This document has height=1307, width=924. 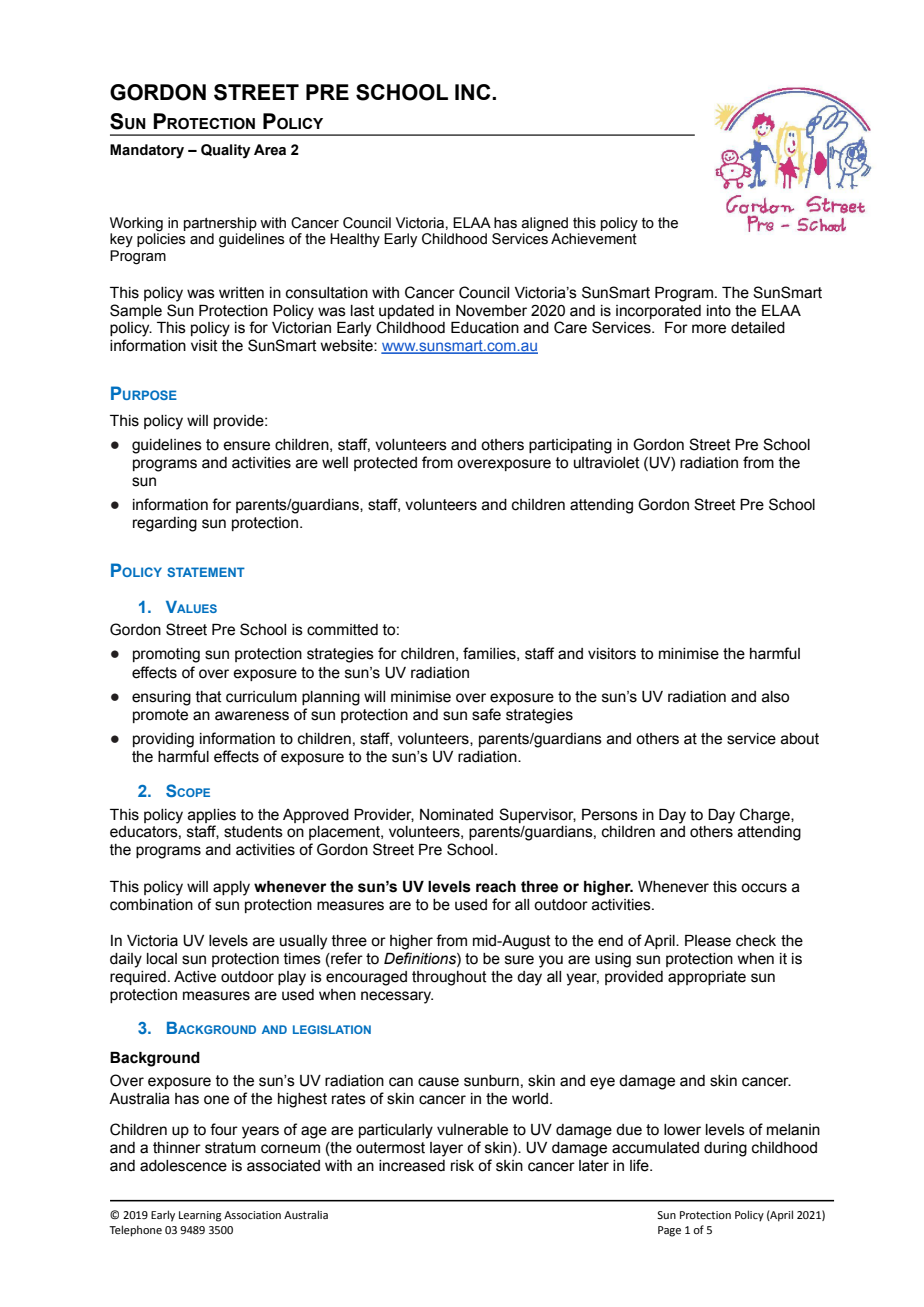 I want to click on risk, so click(x=462, y=1166).
